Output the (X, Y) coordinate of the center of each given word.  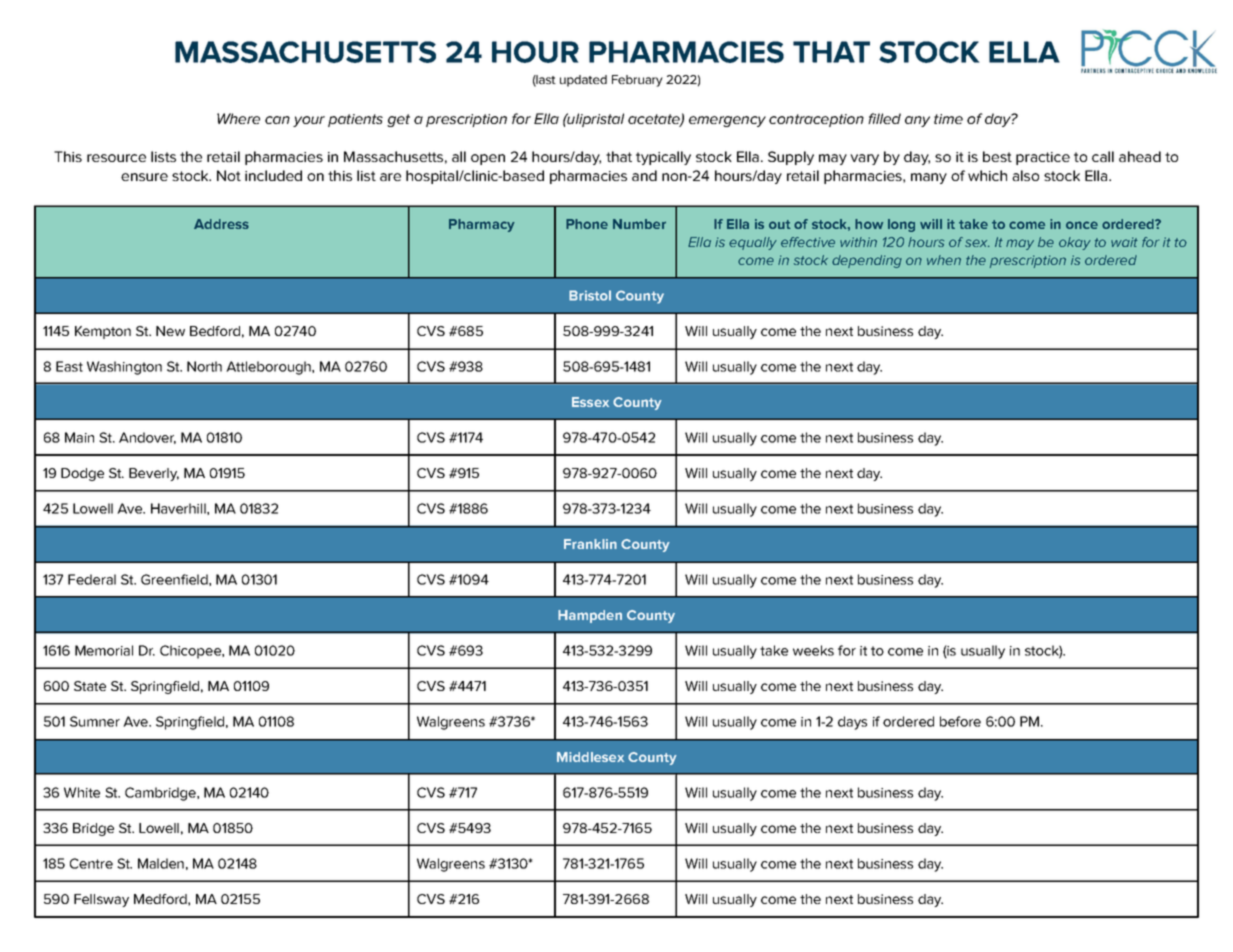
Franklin (590, 544)
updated (583, 81)
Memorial (104, 650)
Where (238, 118)
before (960, 721)
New (170, 331)
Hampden (590, 616)
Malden (161, 863)
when (944, 260)
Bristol (590, 295)
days (852, 723)
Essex (590, 402)
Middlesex (590, 757)
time (948, 119)
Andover (147, 438)
